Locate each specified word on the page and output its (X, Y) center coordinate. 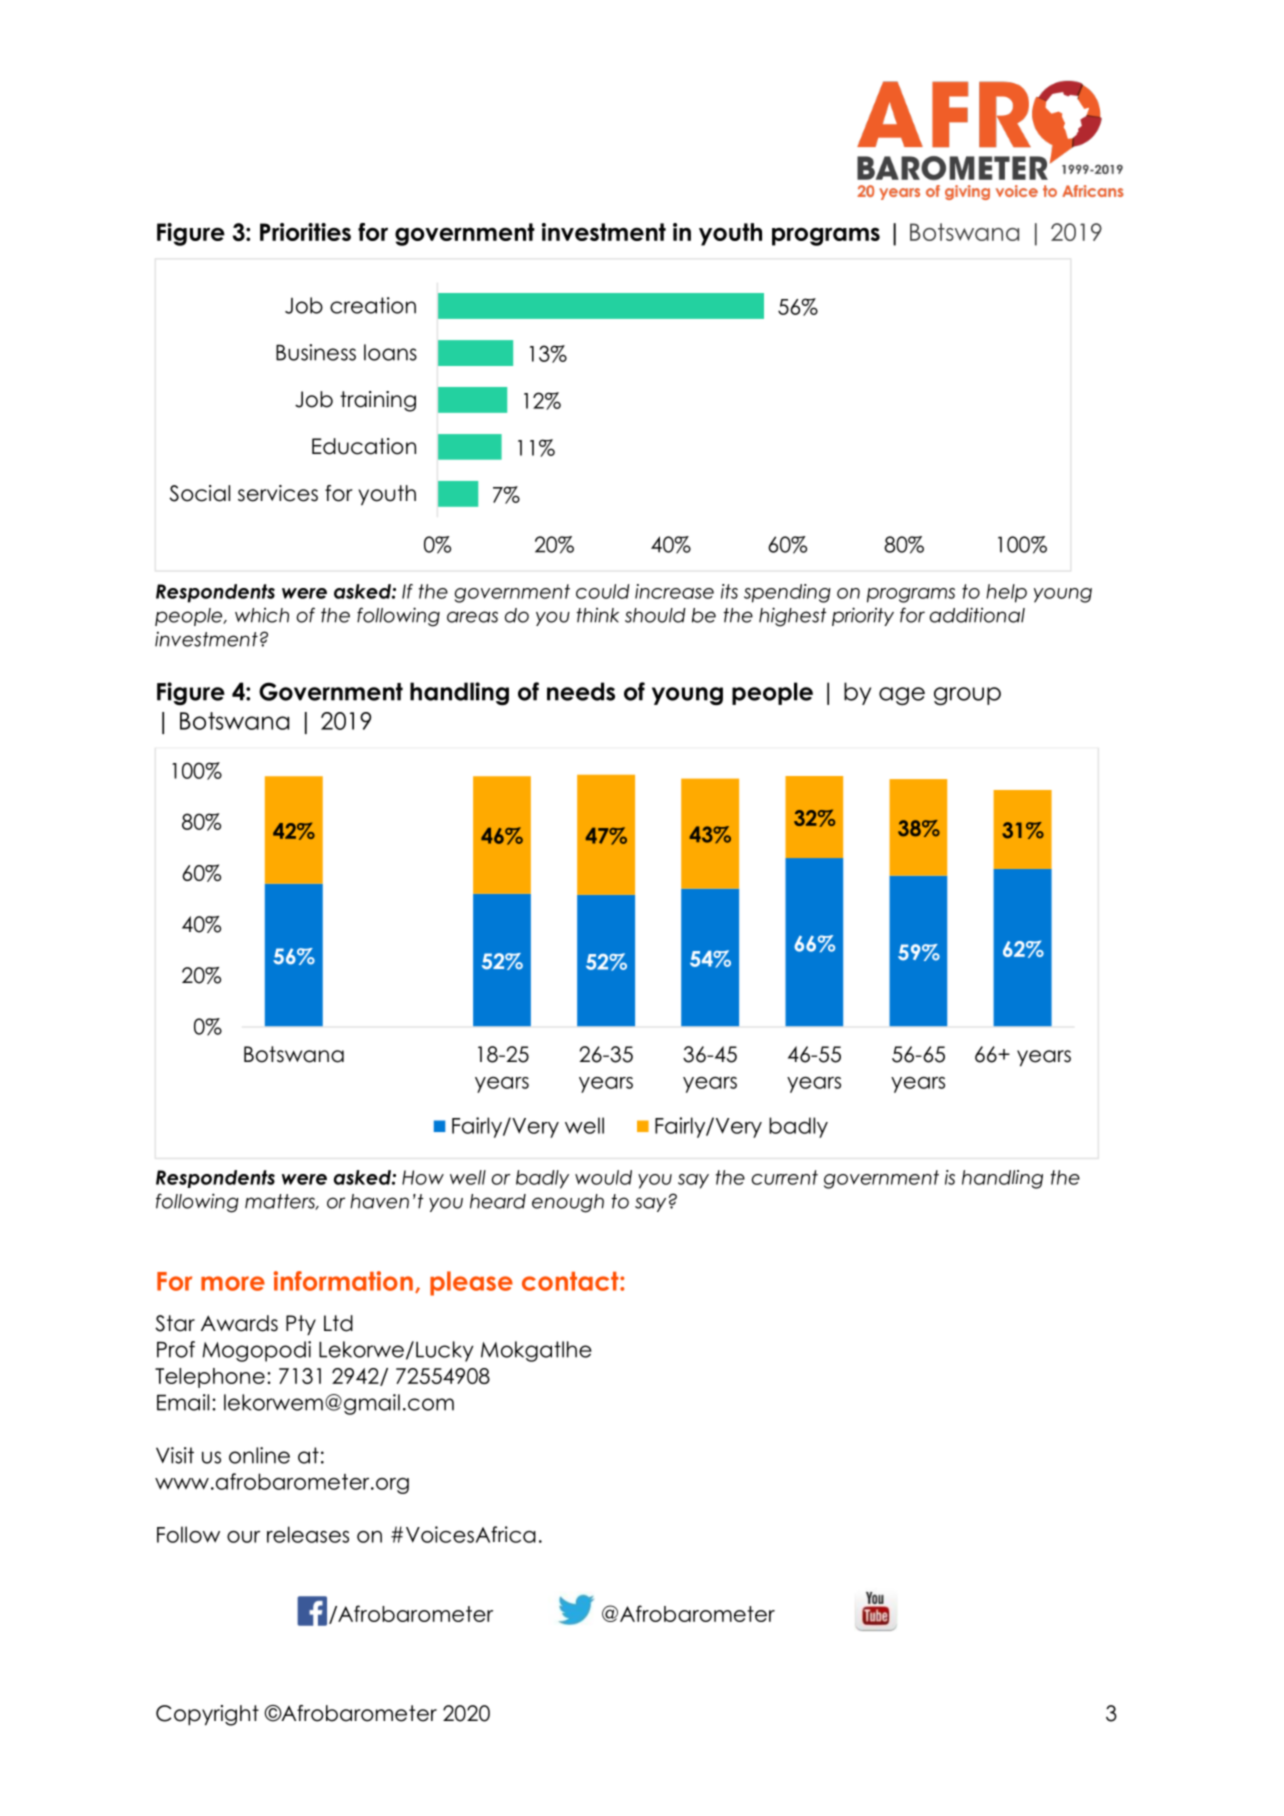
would (603, 1177)
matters (281, 1202)
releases (308, 1534)
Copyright (207, 1715)
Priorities (305, 232)
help (1006, 593)
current (785, 1177)
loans (390, 352)
